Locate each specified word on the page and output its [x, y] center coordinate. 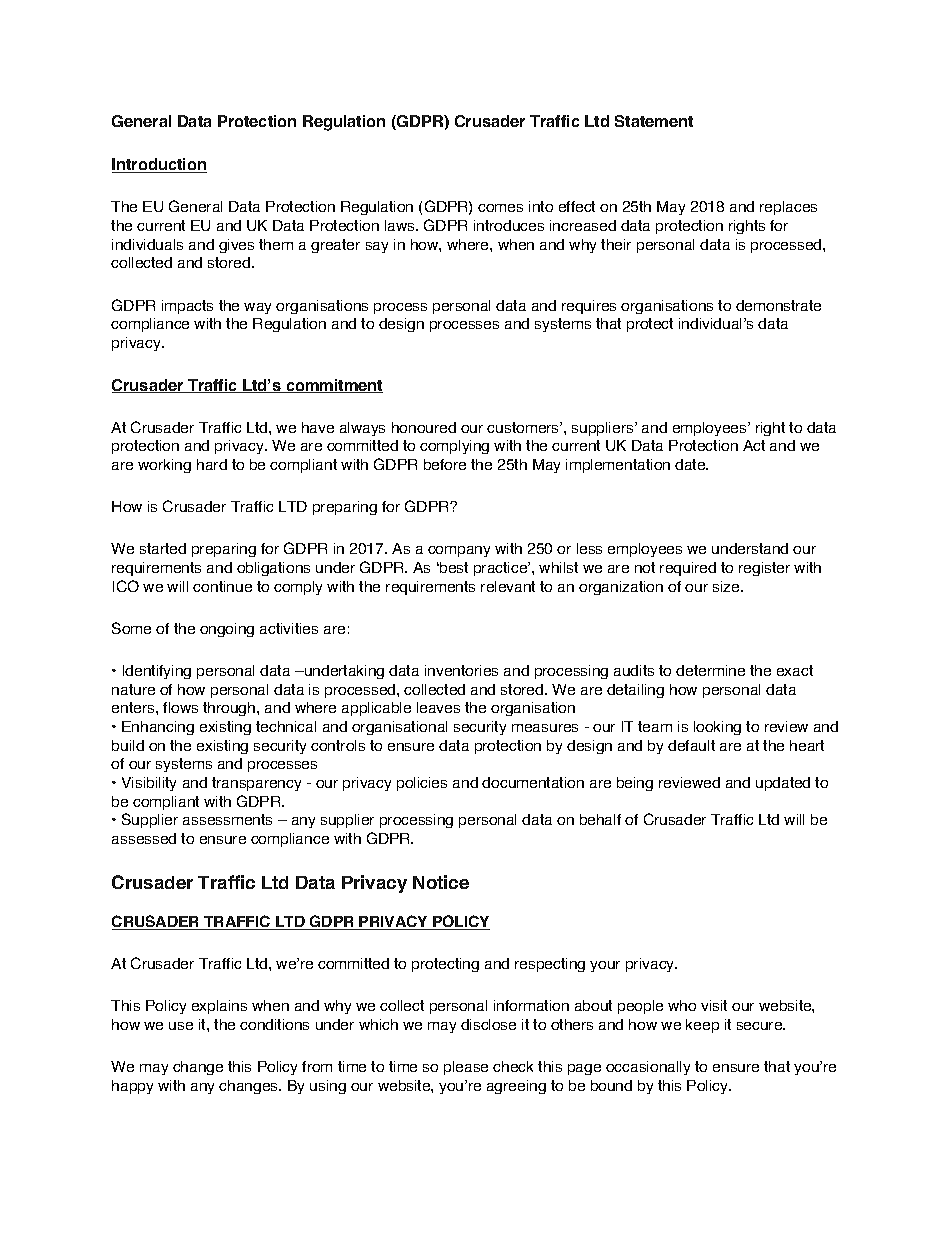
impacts [187, 307]
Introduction [159, 165]
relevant [508, 586]
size [727, 586]
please [466, 1068]
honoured [424, 427]
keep [702, 1026]
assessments [227, 819]
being [635, 784]
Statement [654, 121]
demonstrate [778, 305]
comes [500, 208]
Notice [441, 882]
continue [222, 586]
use [181, 1026]
